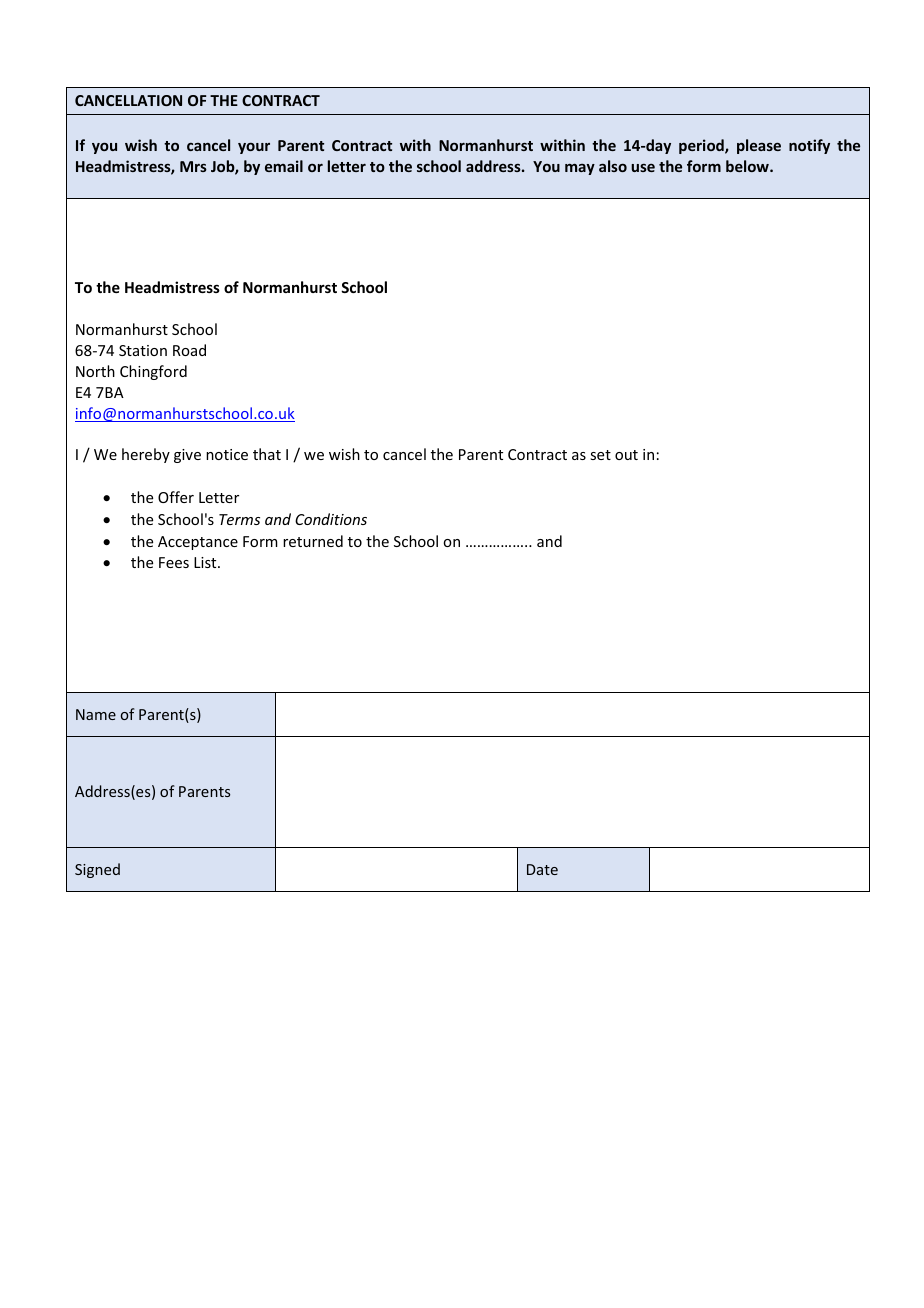 This page has height=1308, width=924. What do you see at coordinates (542, 869) in the page?
I see `Date` at bounding box center [542, 869].
